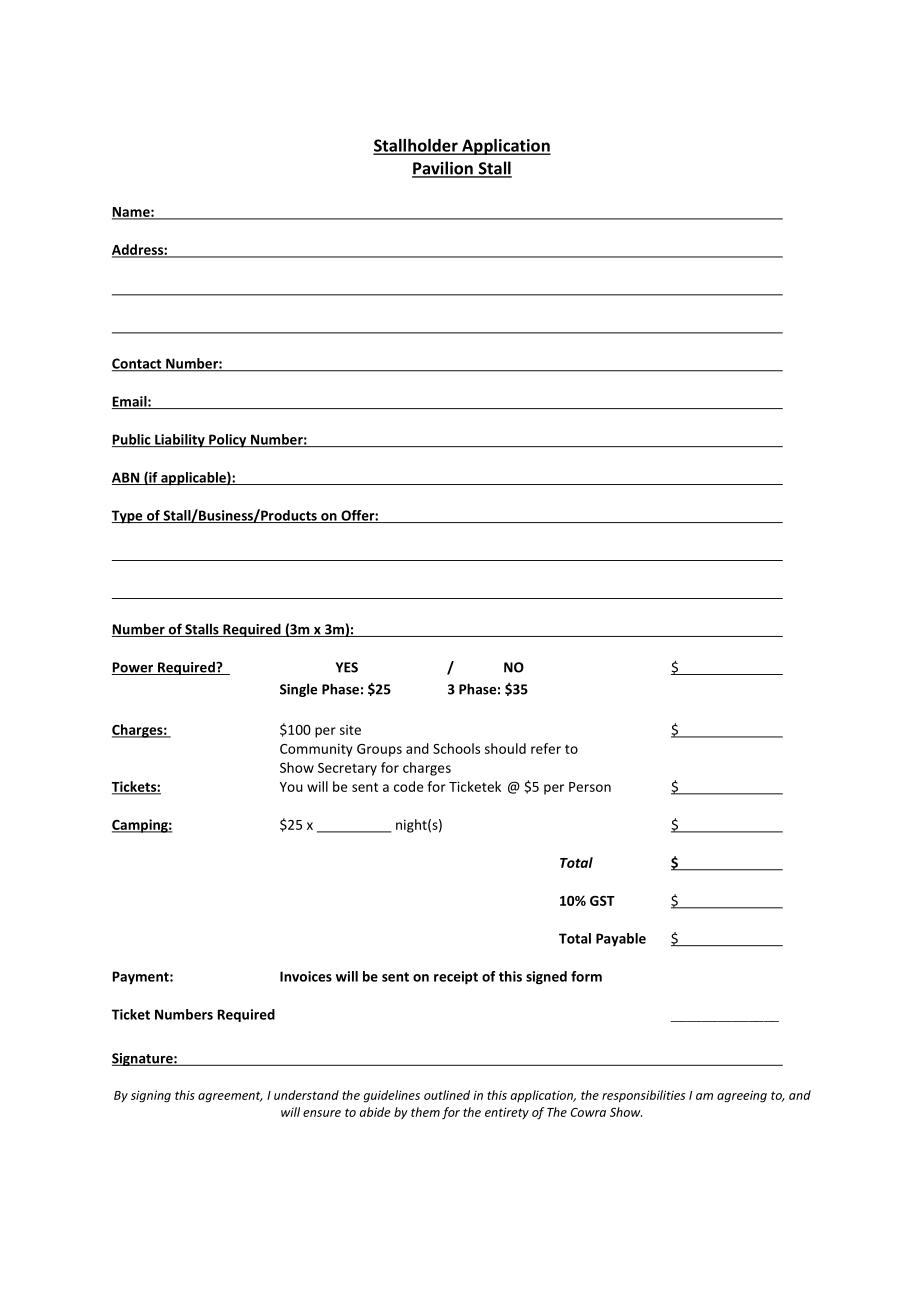 This page has width=924, height=1309. What do you see at coordinates (138, 364) in the page?
I see `Contact` at bounding box center [138, 364].
